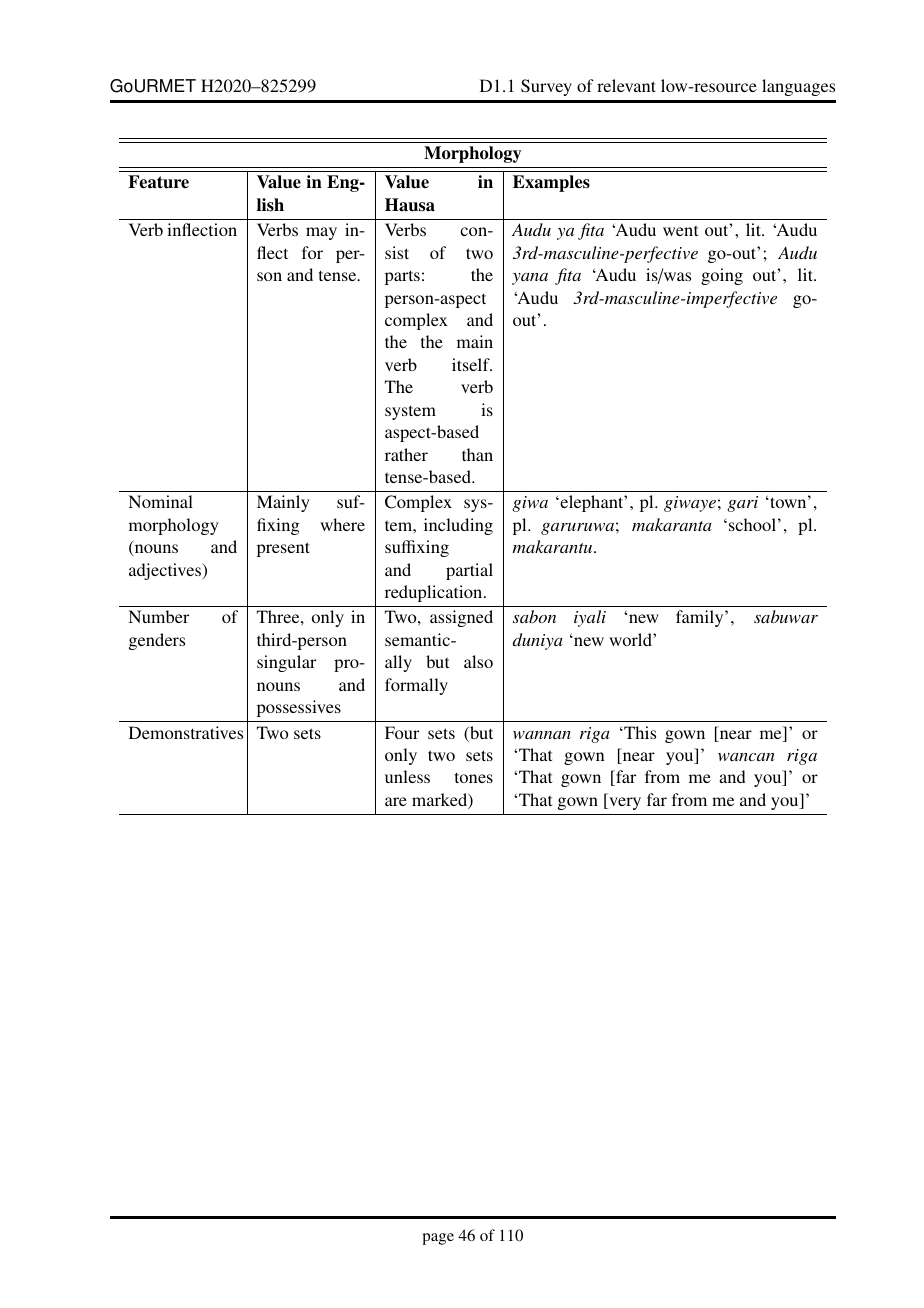 This document has width=924, height=1308. I want to click on tones, so click(474, 777).
